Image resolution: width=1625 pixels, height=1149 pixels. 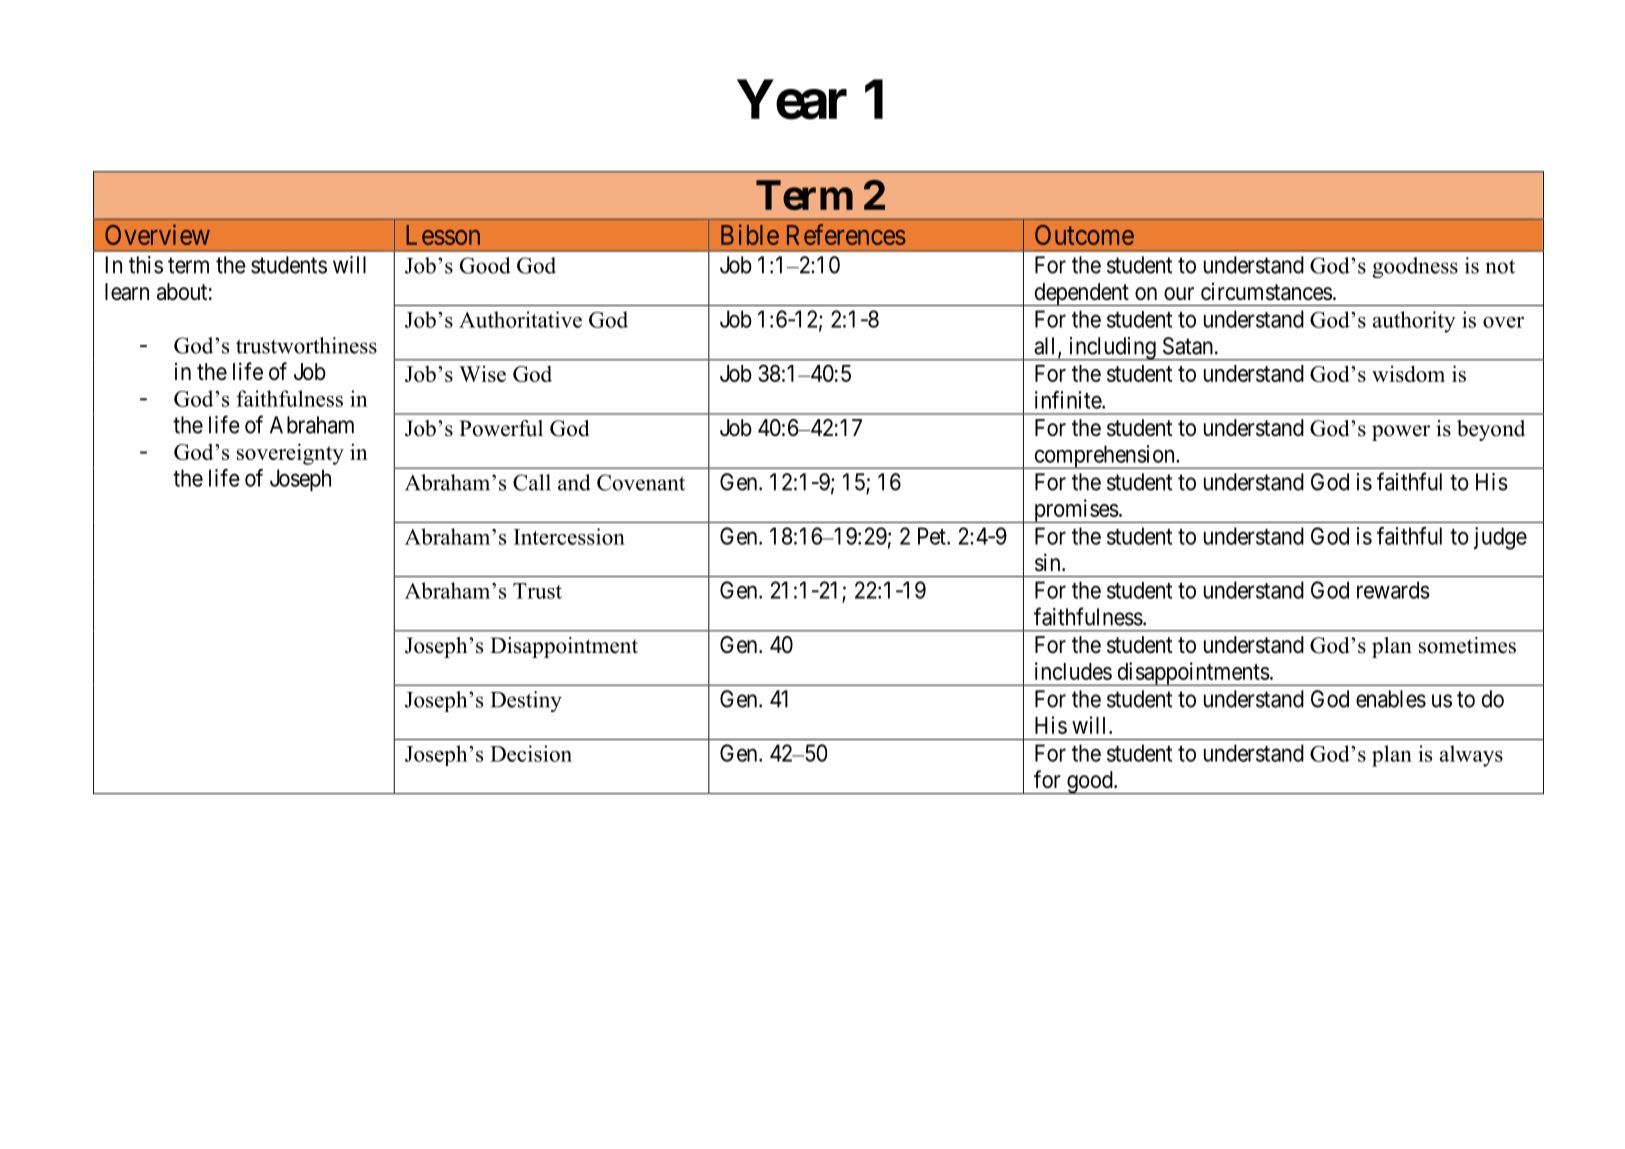 I want to click on Decision, so click(x=531, y=753).
